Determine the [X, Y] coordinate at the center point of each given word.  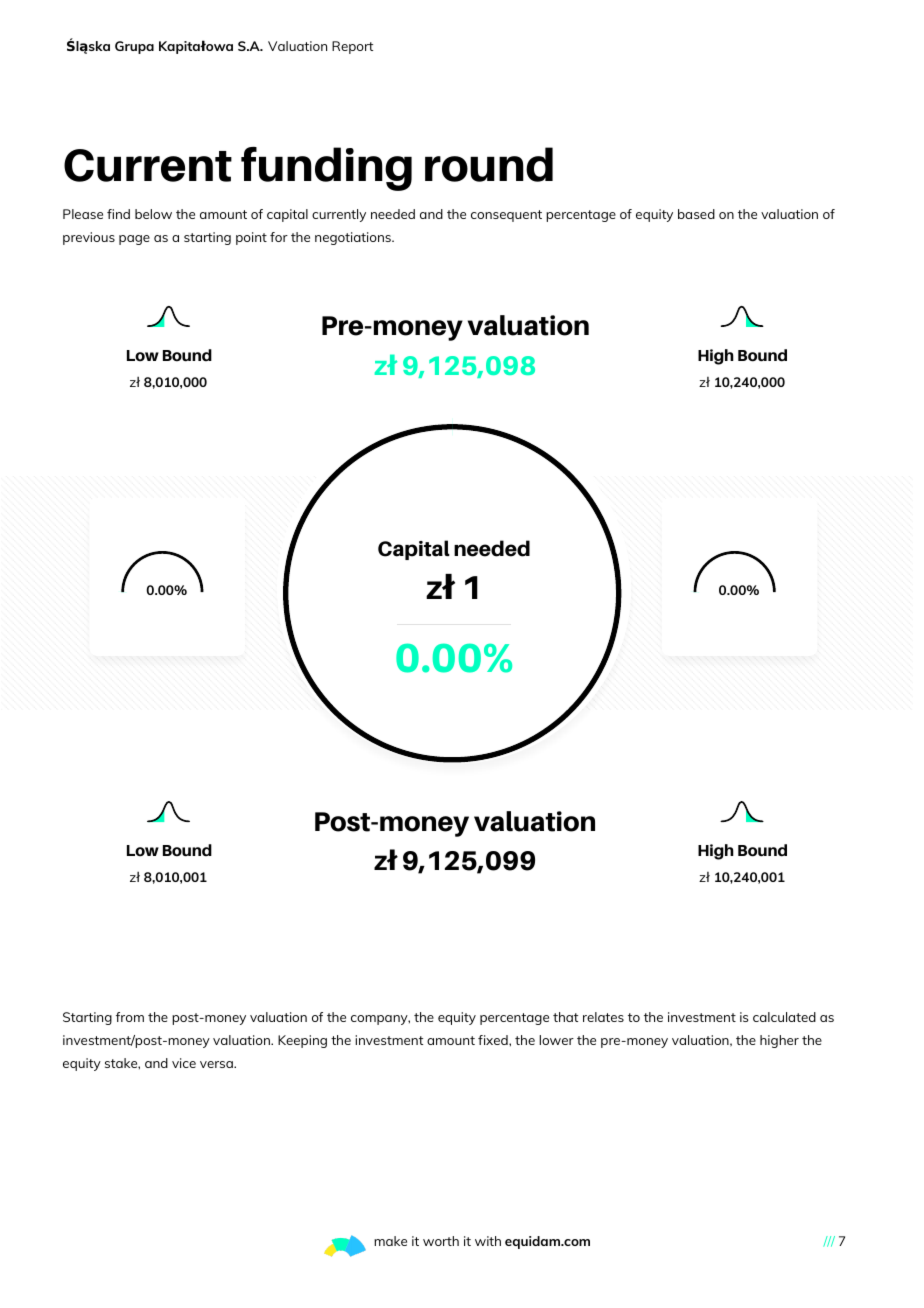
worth [441, 1241]
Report [352, 47]
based [696, 214]
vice [184, 1063]
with [488, 1241]
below [153, 214]
